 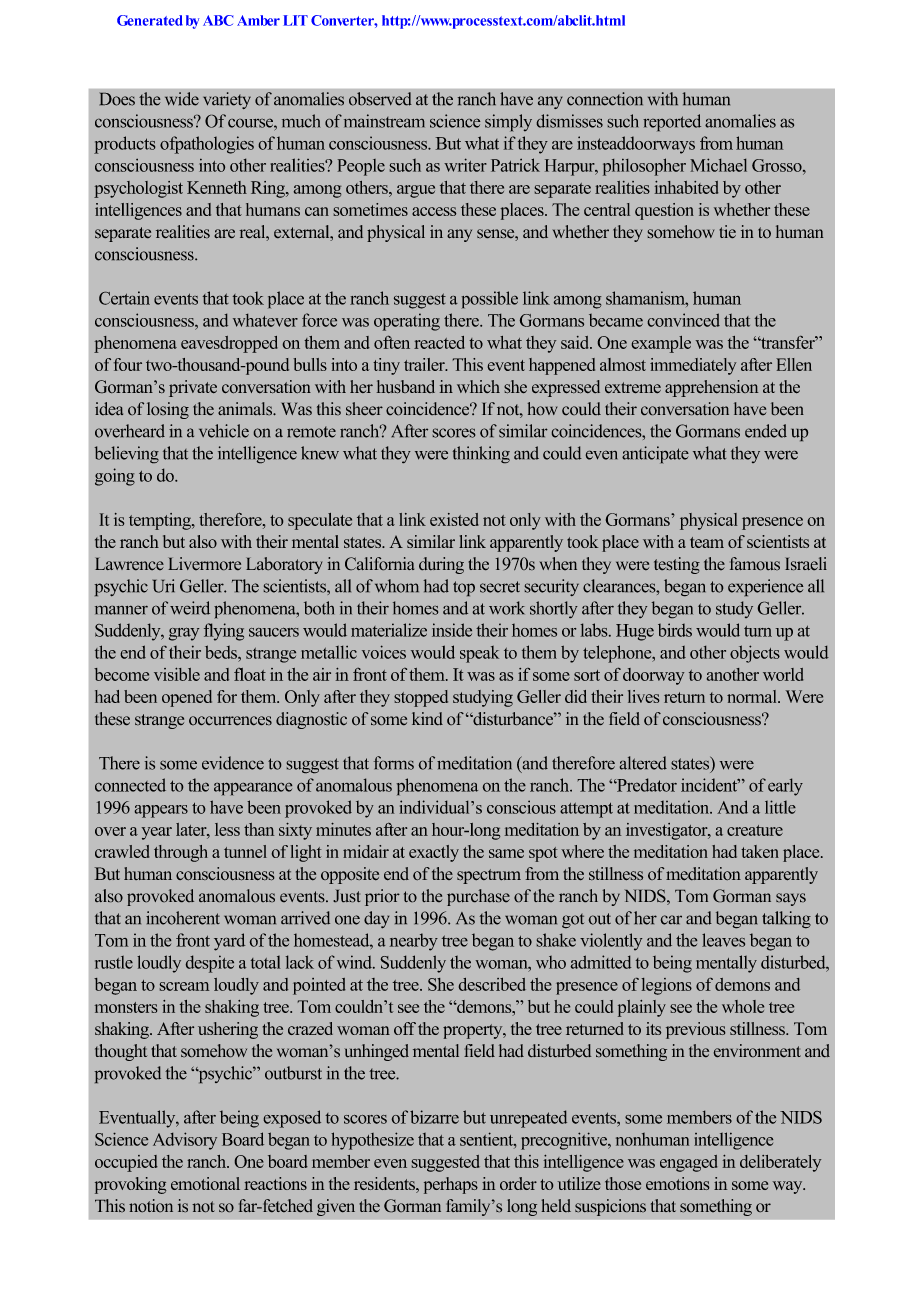 What do you see at coordinates (452, 630) in the screenshot?
I see `inside` at bounding box center [452, 630].
